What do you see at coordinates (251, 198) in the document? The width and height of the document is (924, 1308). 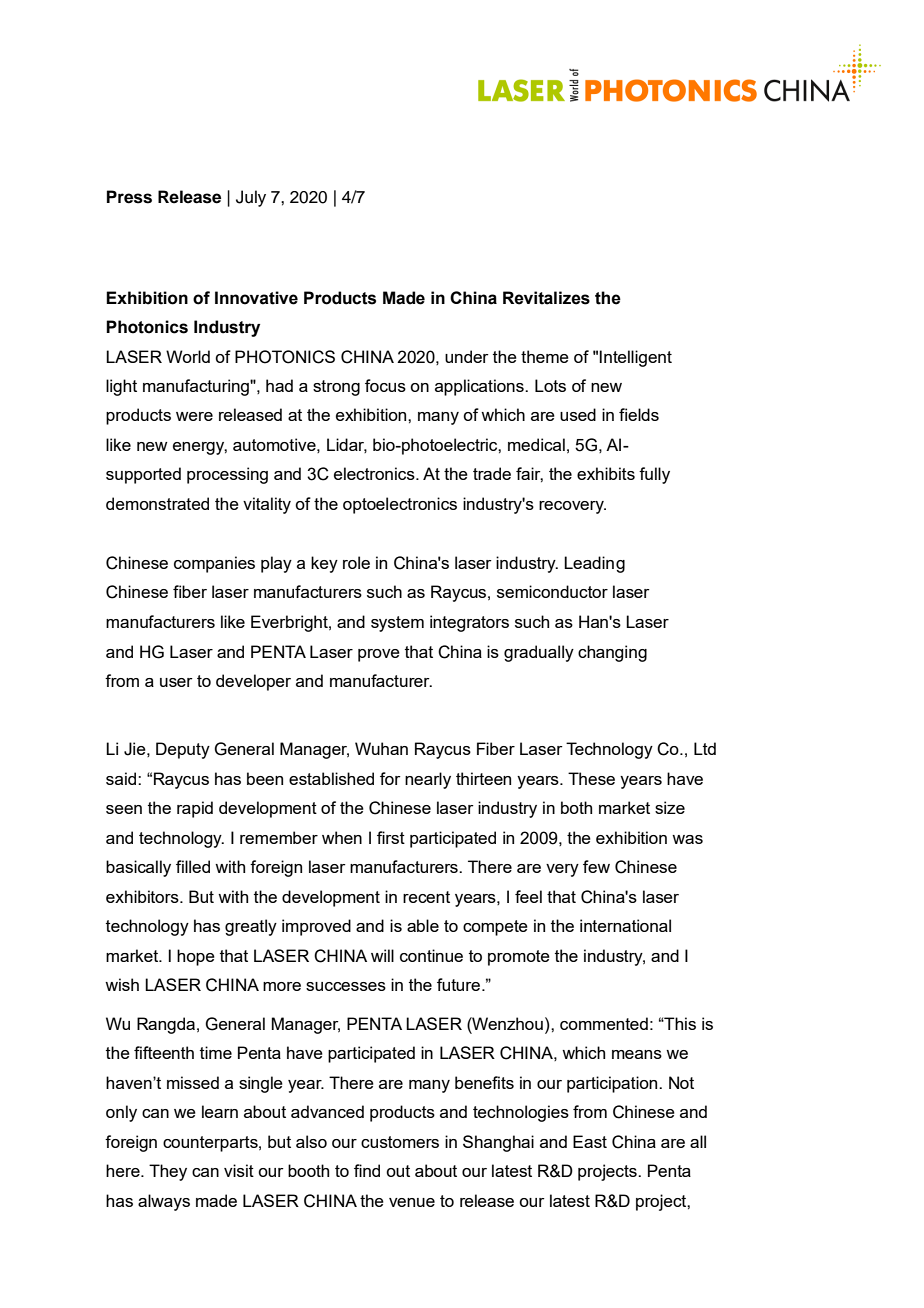 I see `July` at bounding box center [251, 198].
